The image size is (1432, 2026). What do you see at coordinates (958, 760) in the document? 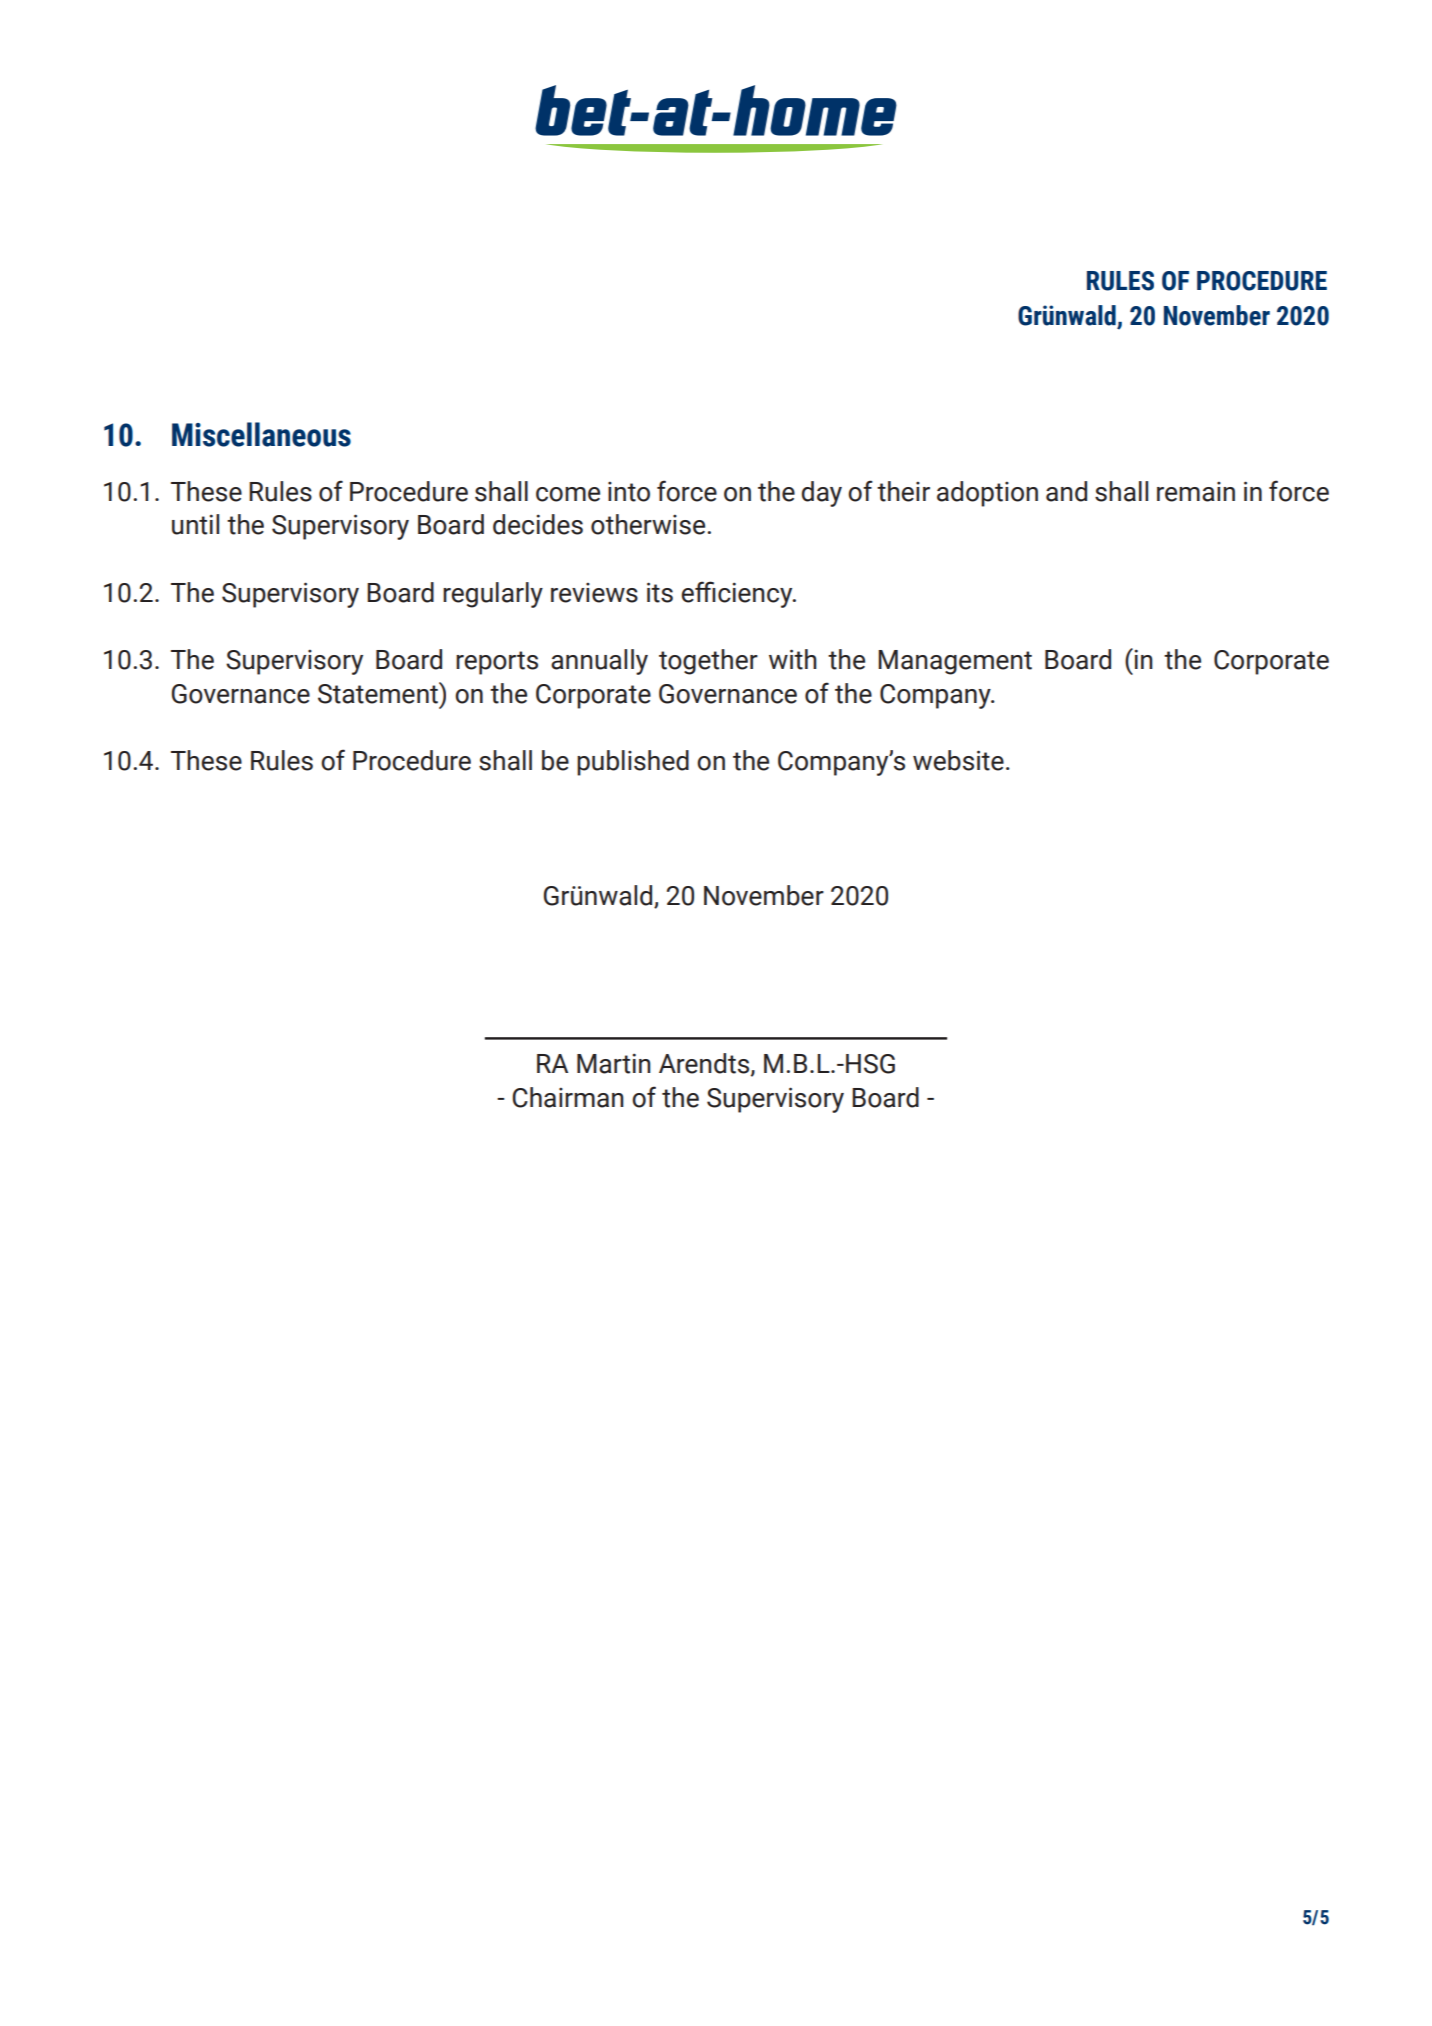
I see `website` at bounding box center [958, 760].
